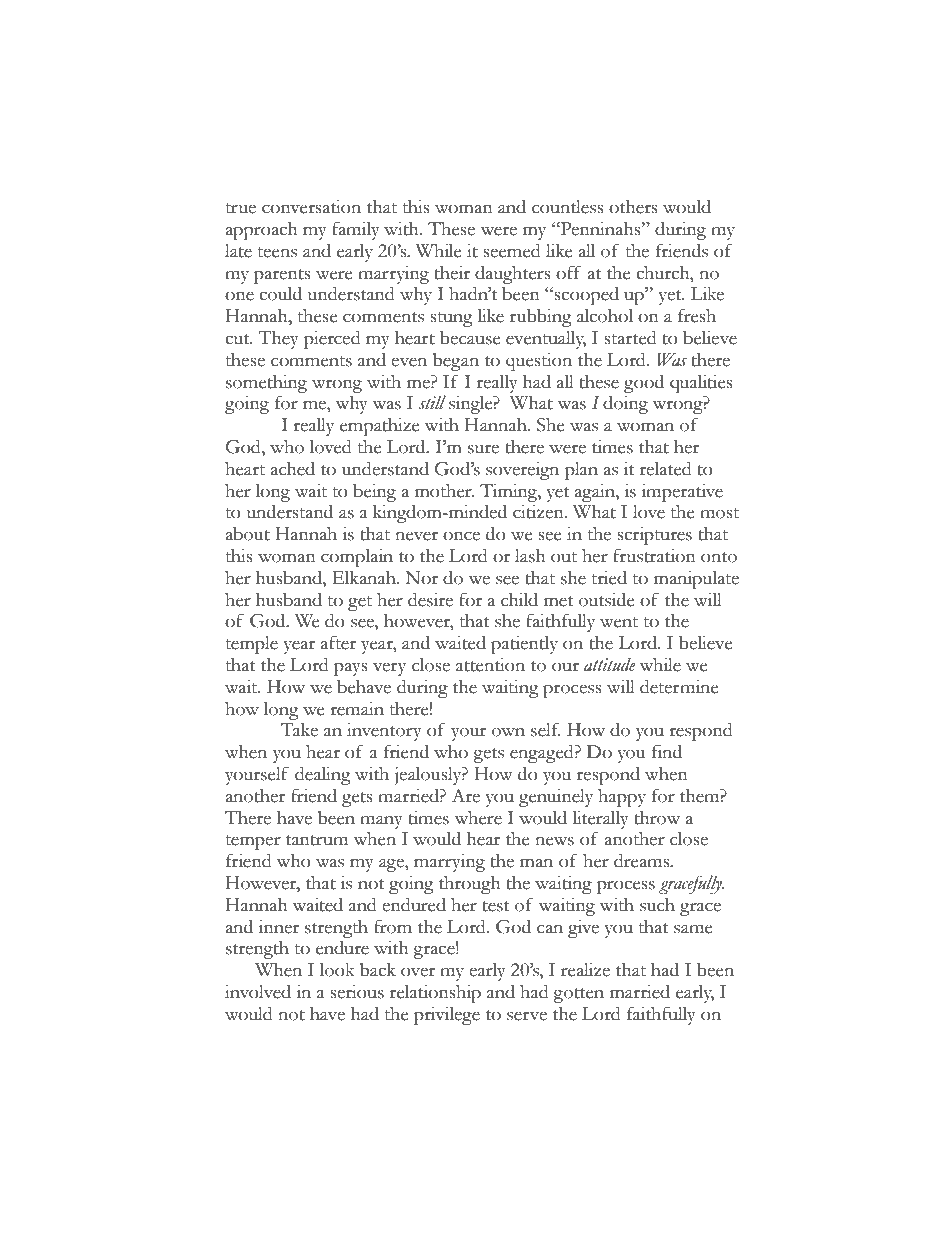 This page has height=1233, width=952. Describe the element at coordinates (682, 492) in the page. I see `imperative` at that location.
